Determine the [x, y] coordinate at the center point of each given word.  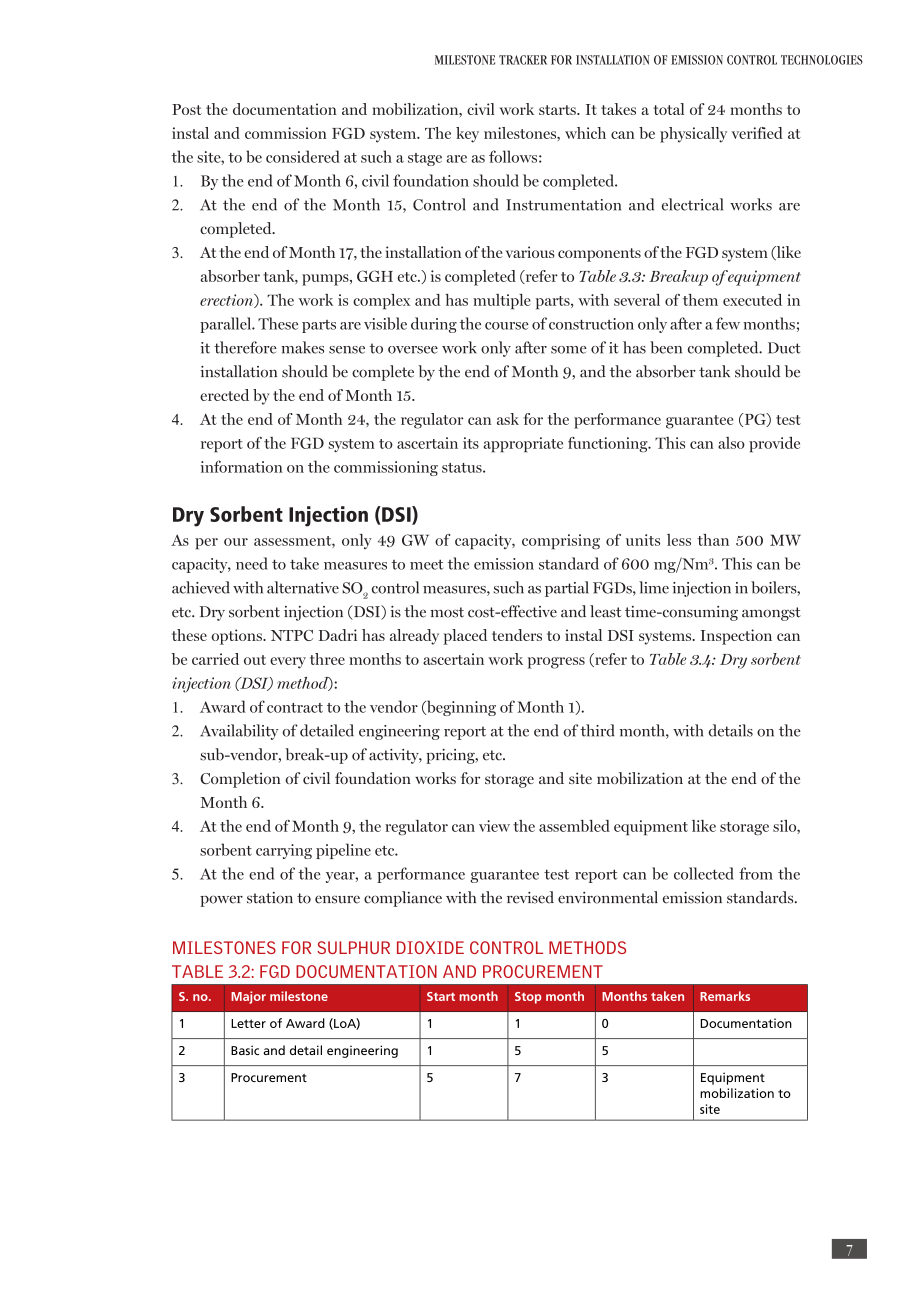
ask [508, 419]
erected [224, 395]
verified [757, 133]
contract [295, 708]
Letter [248, 1023]
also [731, 443]
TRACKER [523, 60]
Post [187, 109]
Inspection [736, 637]
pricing [451, 756]
